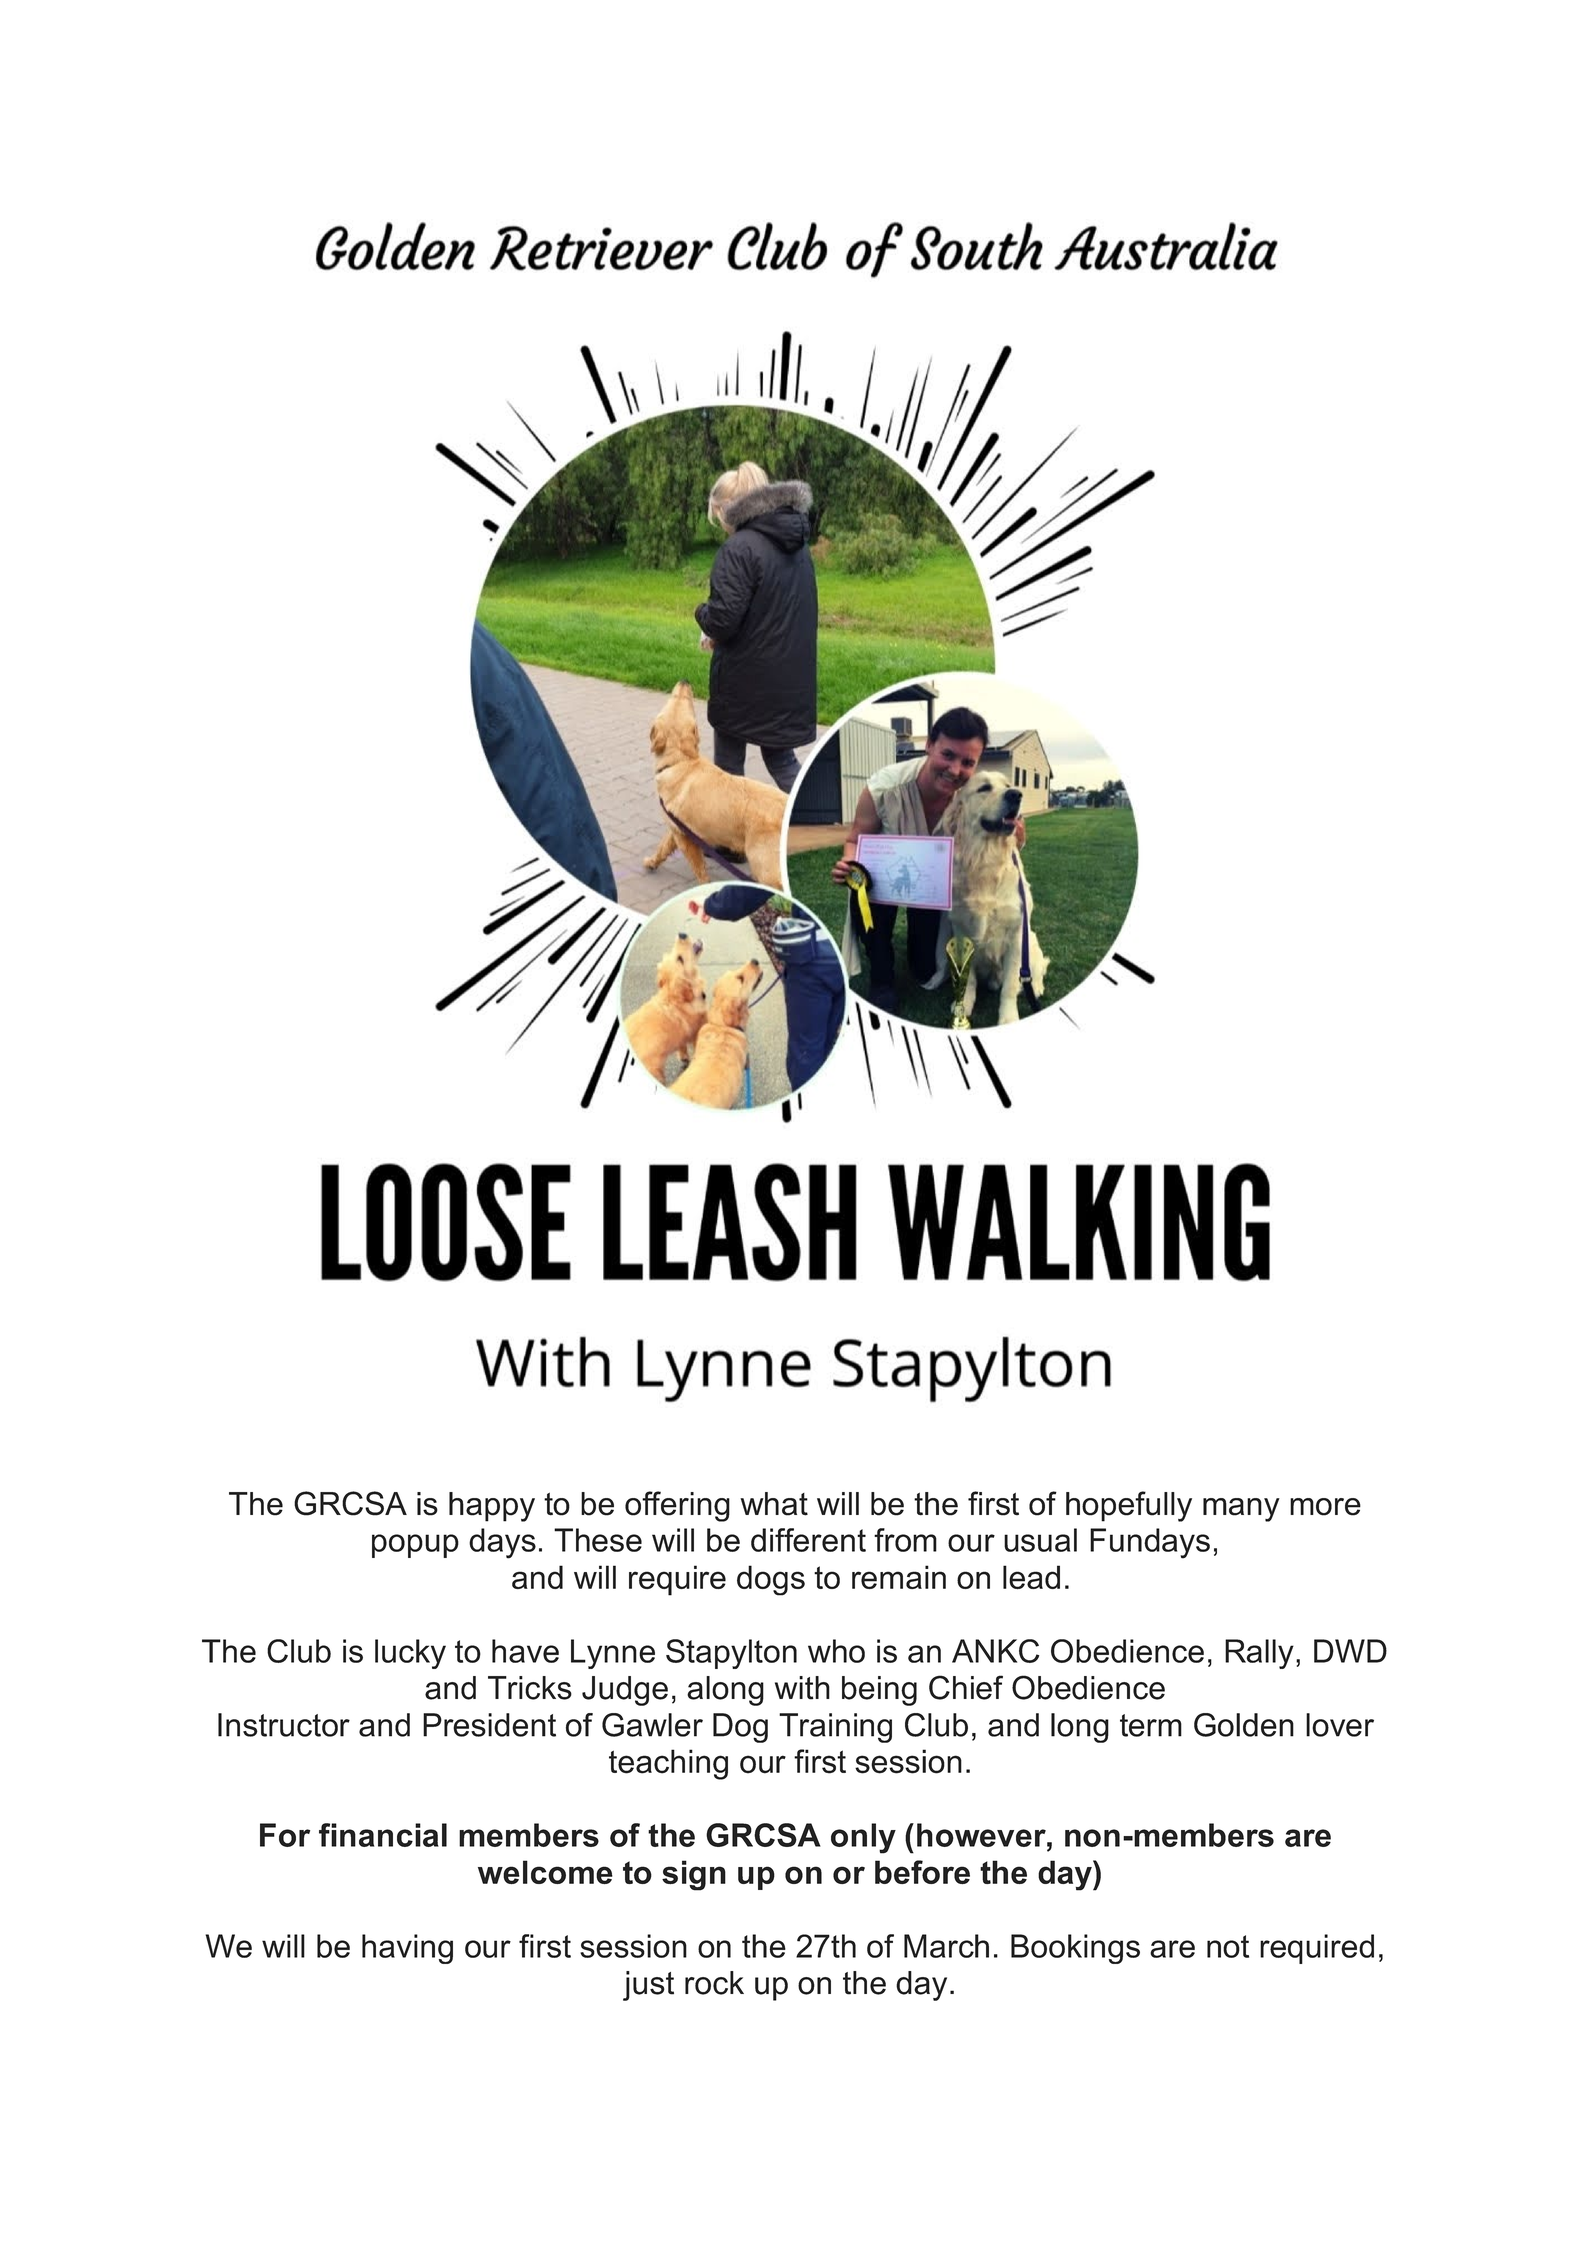  Describe the element at coordinates (714, 1983) in the page. I see `rock` at that location.
